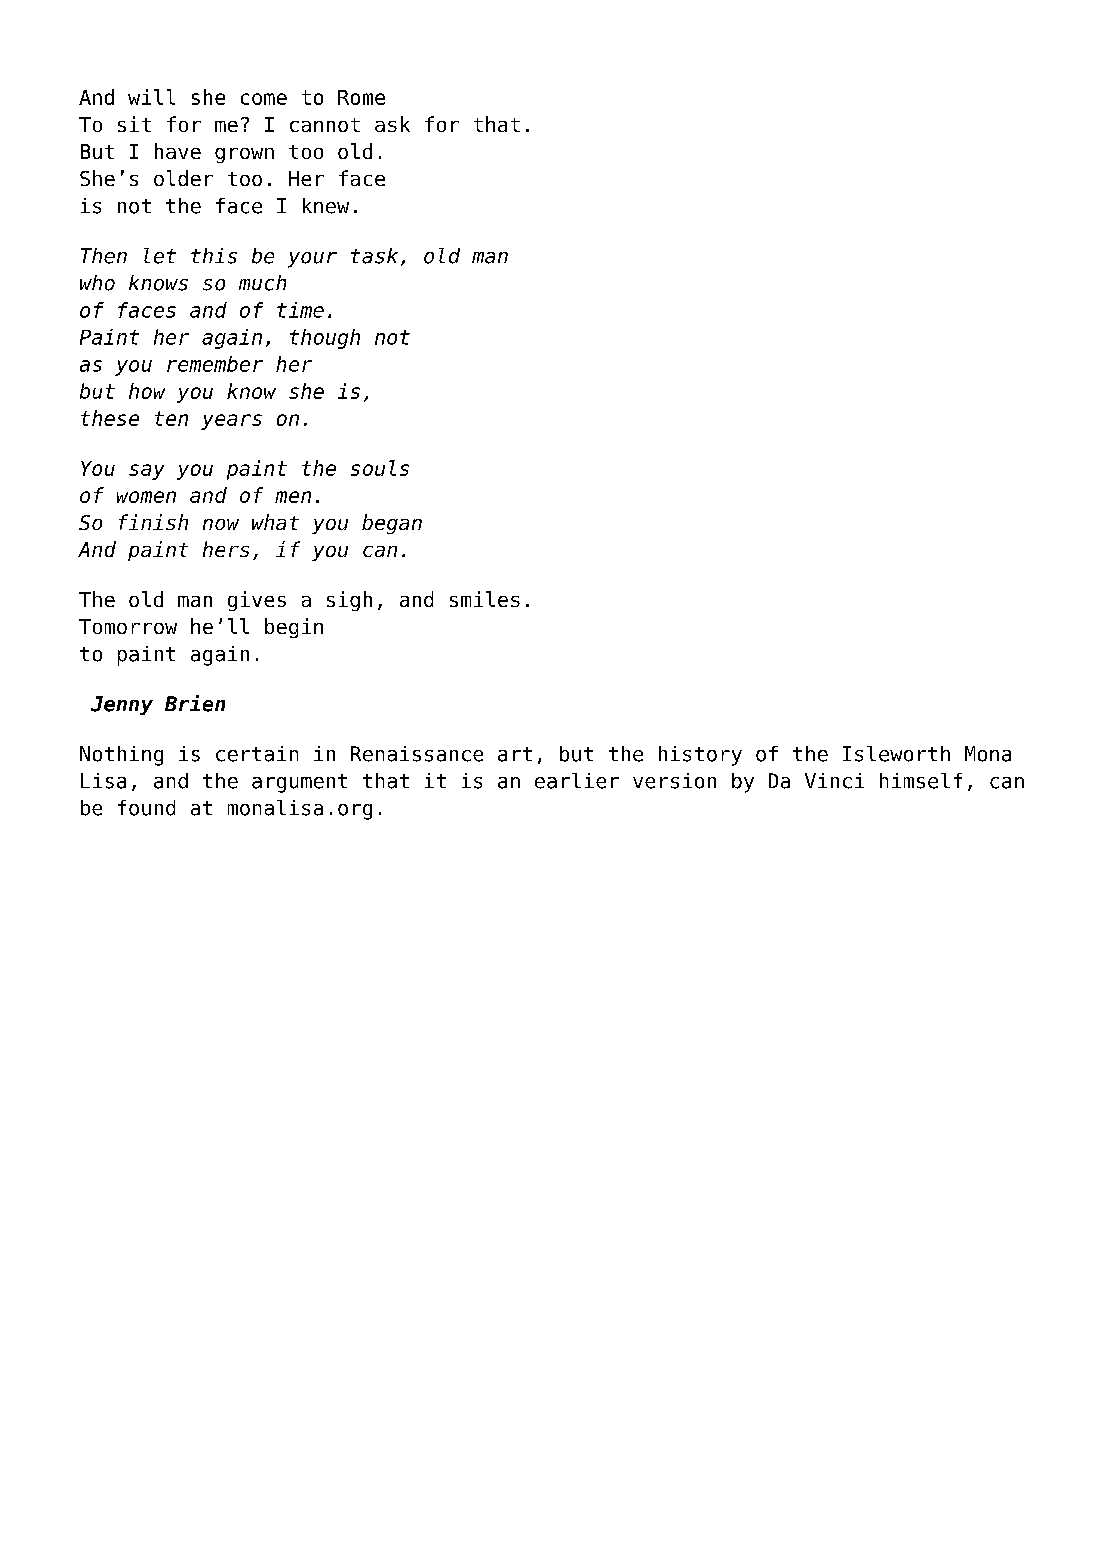  What do you see at coordinates (374, 256) in the document?
I see `task` at bounding box center [374, 256].
